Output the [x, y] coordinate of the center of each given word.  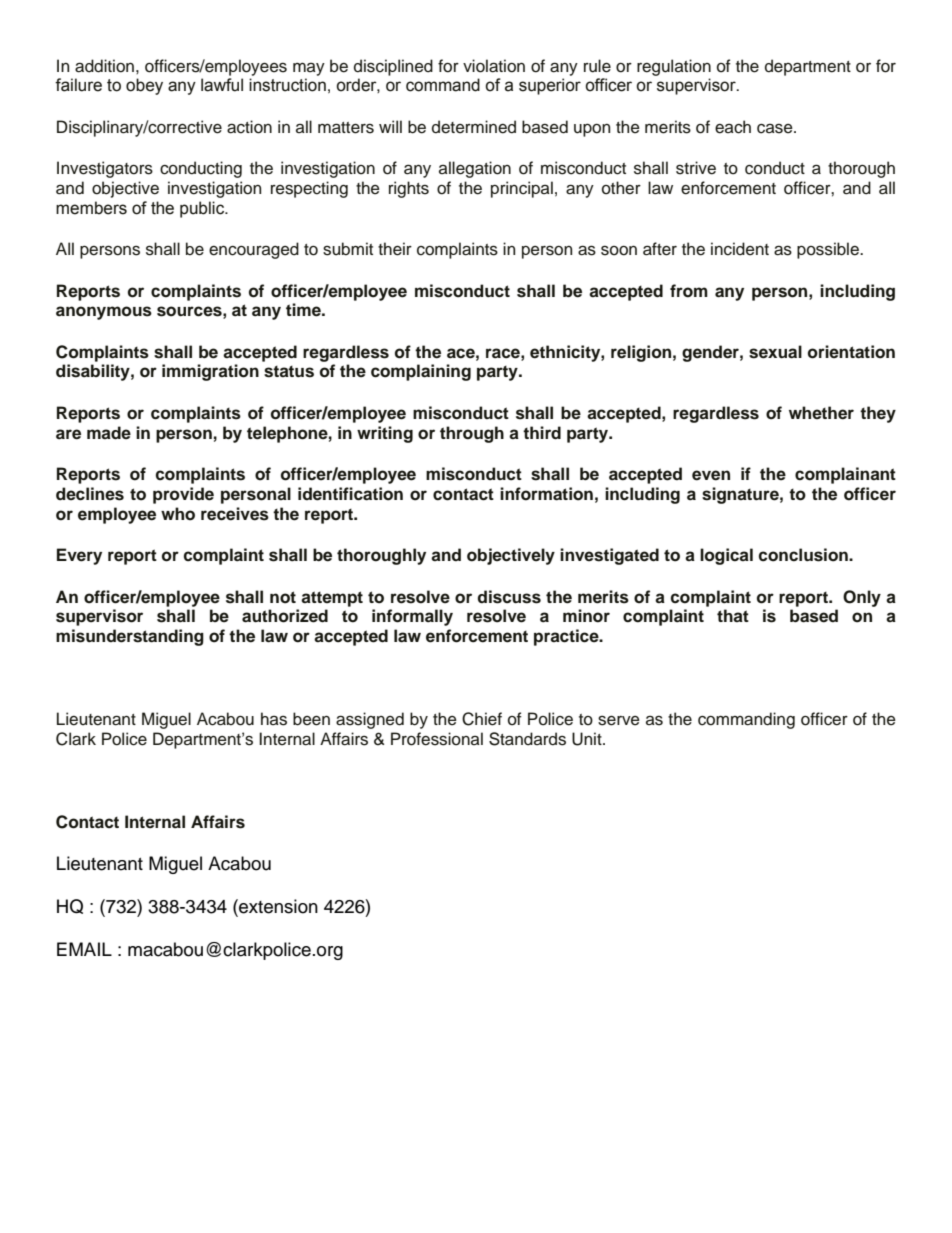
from [689, 291]
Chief [482, 719]
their [395, 249]
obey [144, 86]
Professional [437, 739]
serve [619, 720]
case [776, 128]
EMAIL [84, 949]
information [546, 494]
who [178, 514]
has [274, 719]
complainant [845, 475]
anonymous [104, 313]
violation [494, 66]
